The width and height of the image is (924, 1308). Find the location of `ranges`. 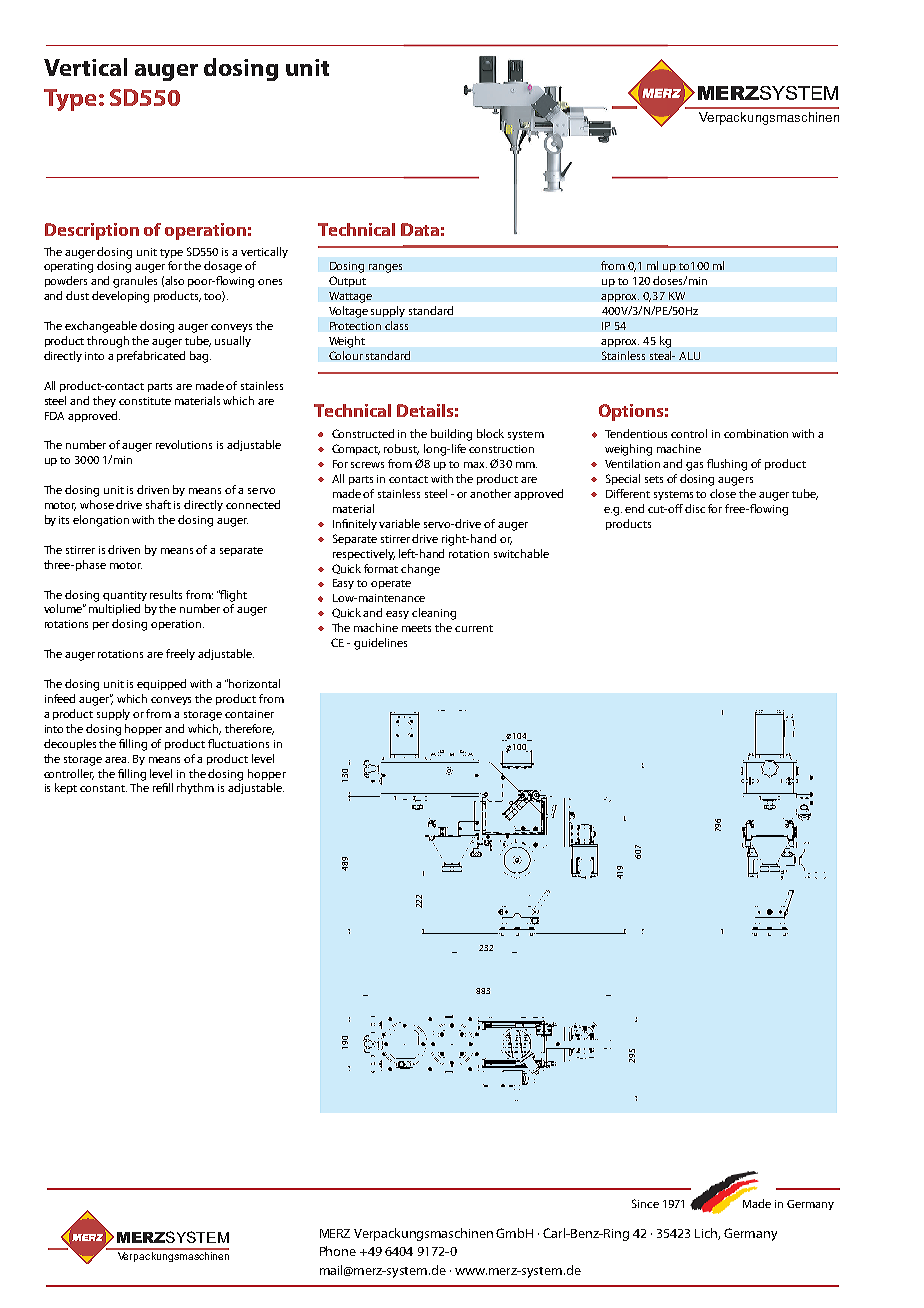

ranges is located at coordinates (385, 268).
